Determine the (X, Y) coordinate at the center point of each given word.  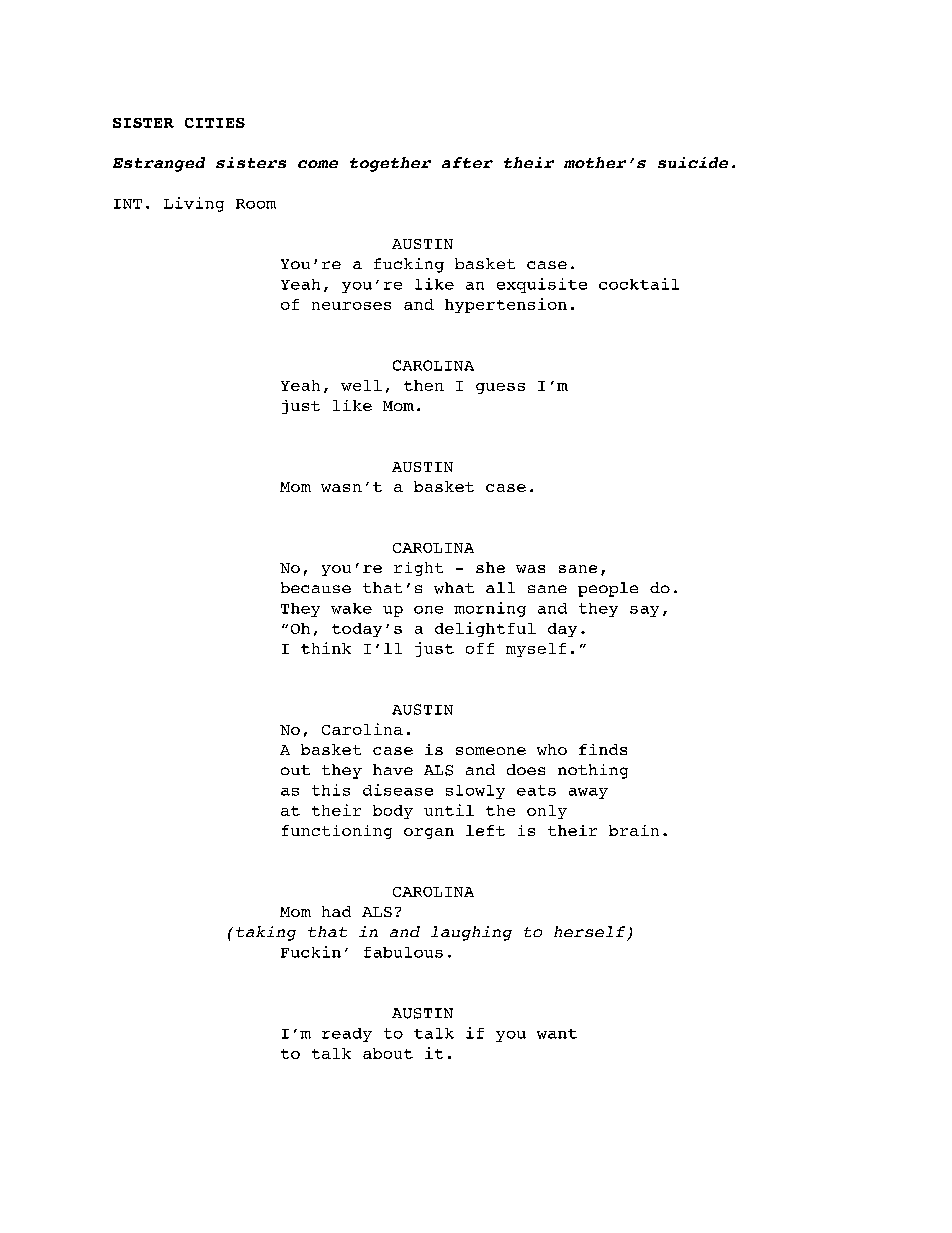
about (388, 1053)
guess (500, 388)
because (316, 587)
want (557, 1034)
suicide (693, 162)
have (393, 769)
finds (603, 749)
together (390, 164)
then (424, 385)
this (331, 790)
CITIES (215, 123)
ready (347, 1035)
